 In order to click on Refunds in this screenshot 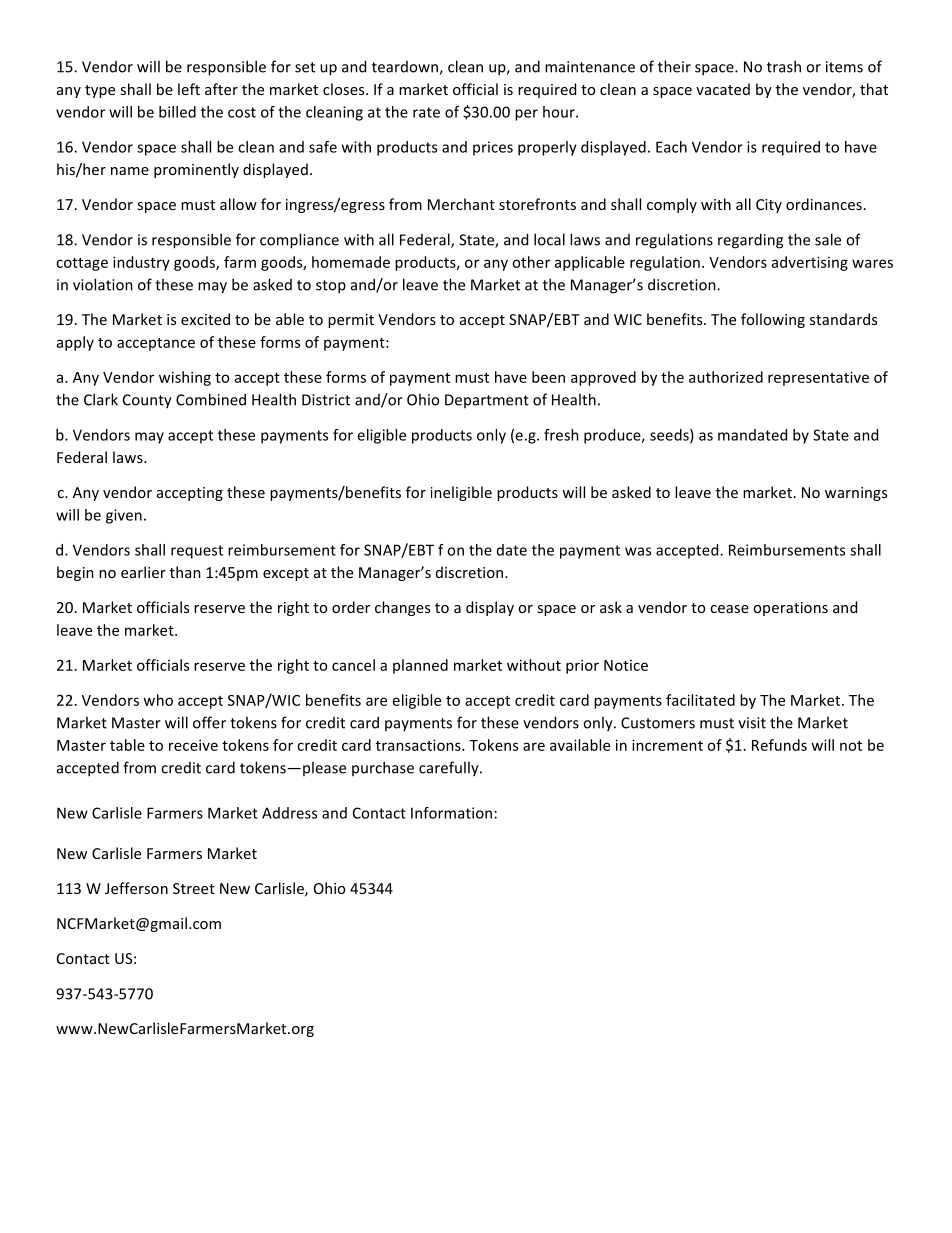, I will do `click(779, 745)`.
